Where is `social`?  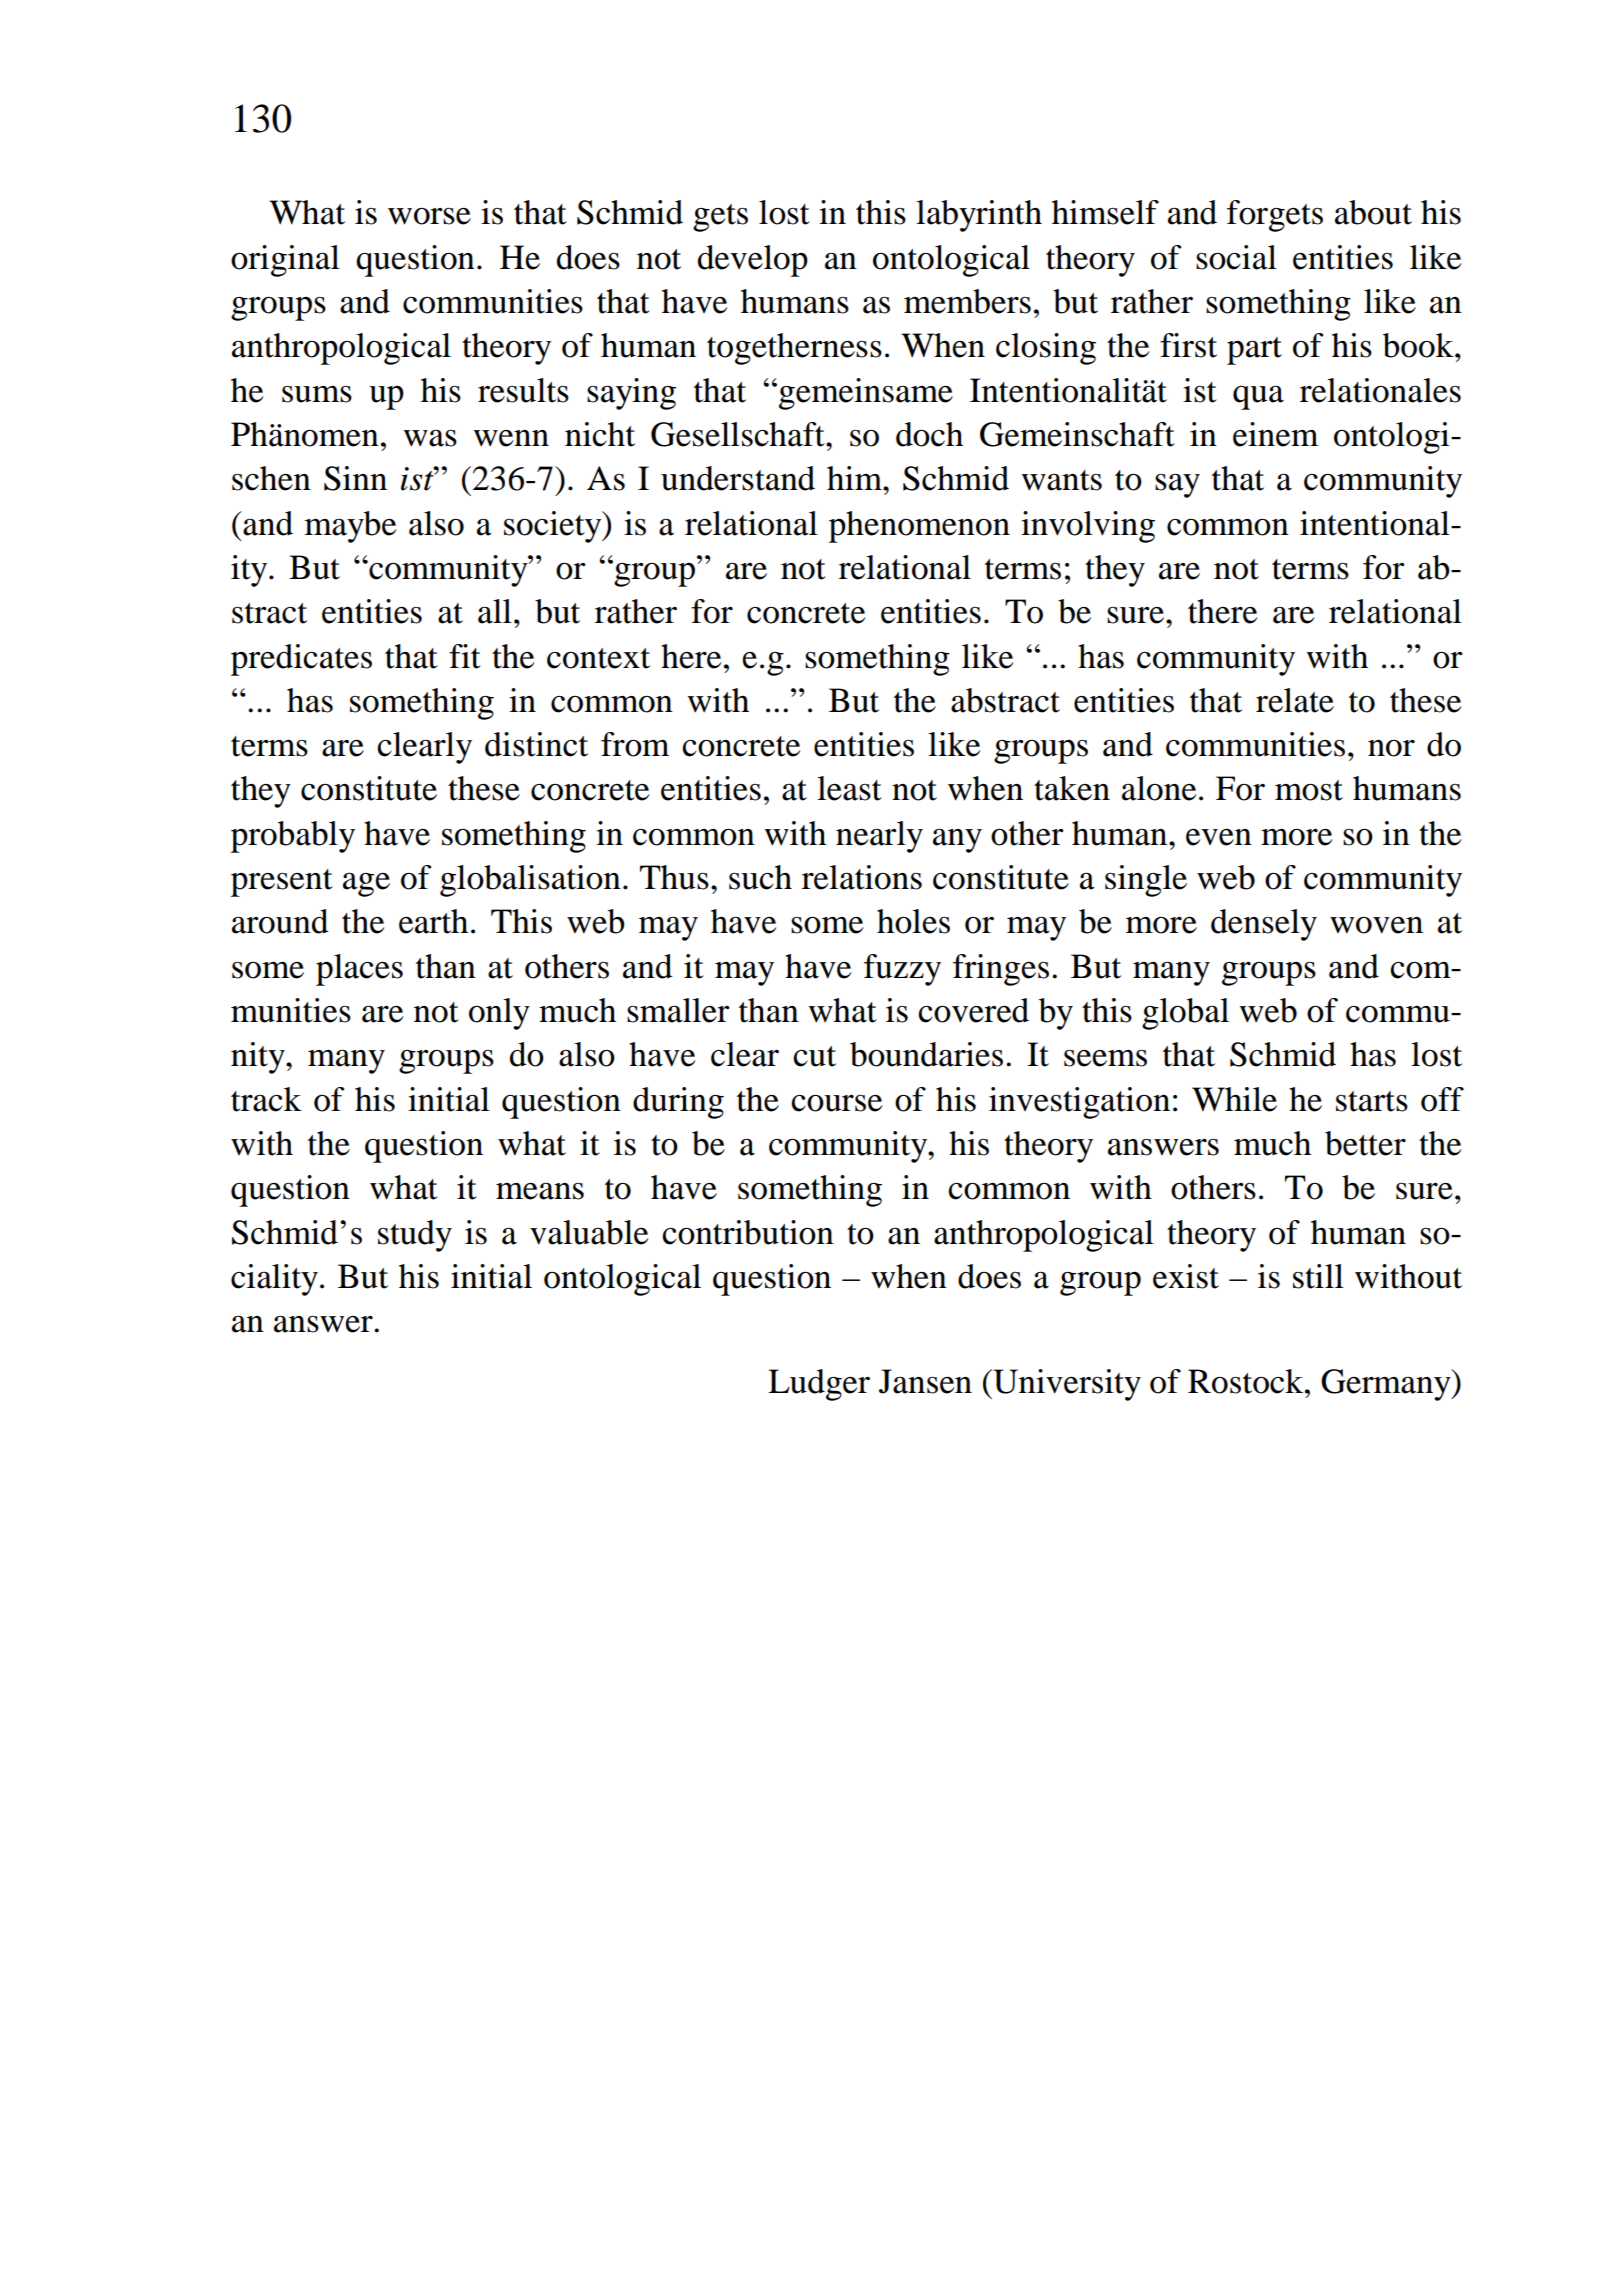 social is located at coordinates (1236, 257).
